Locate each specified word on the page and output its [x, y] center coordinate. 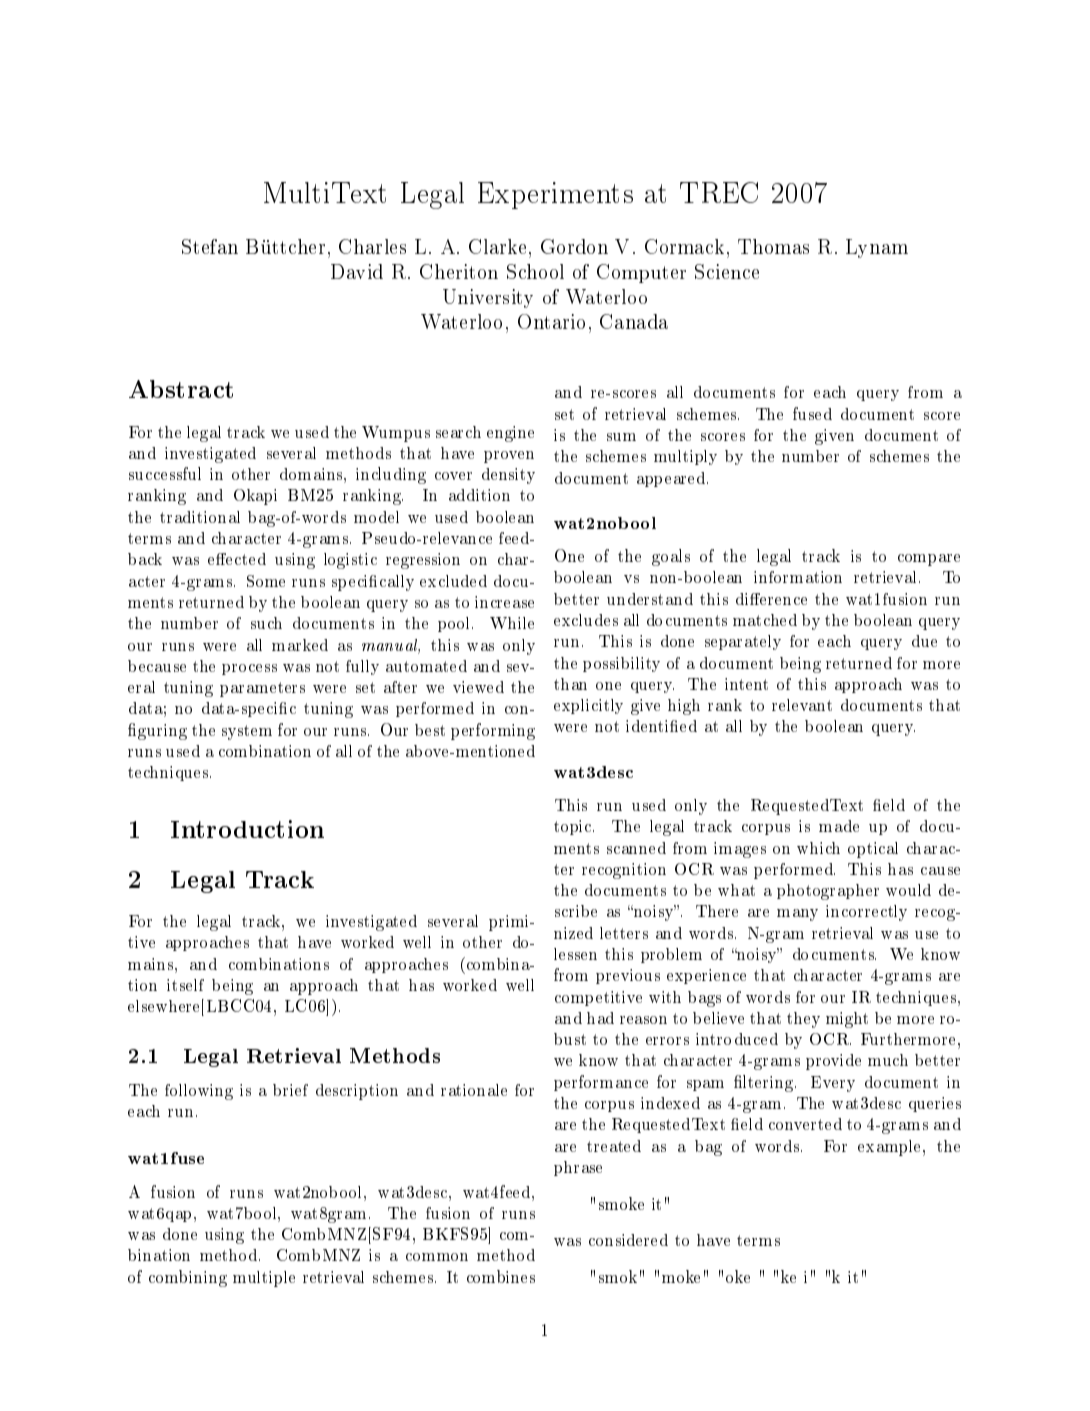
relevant [802, 705]
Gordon [574, 246]
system [247, 732]
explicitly [588, 706]
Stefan [210, 246]
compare [929, 560]
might [847, 1020]
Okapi [255, 497]
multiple [264, 1279]
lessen [575, 954]
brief [290, 1090]
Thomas [773, 246]
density [508, 476]
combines [501, 1276]
